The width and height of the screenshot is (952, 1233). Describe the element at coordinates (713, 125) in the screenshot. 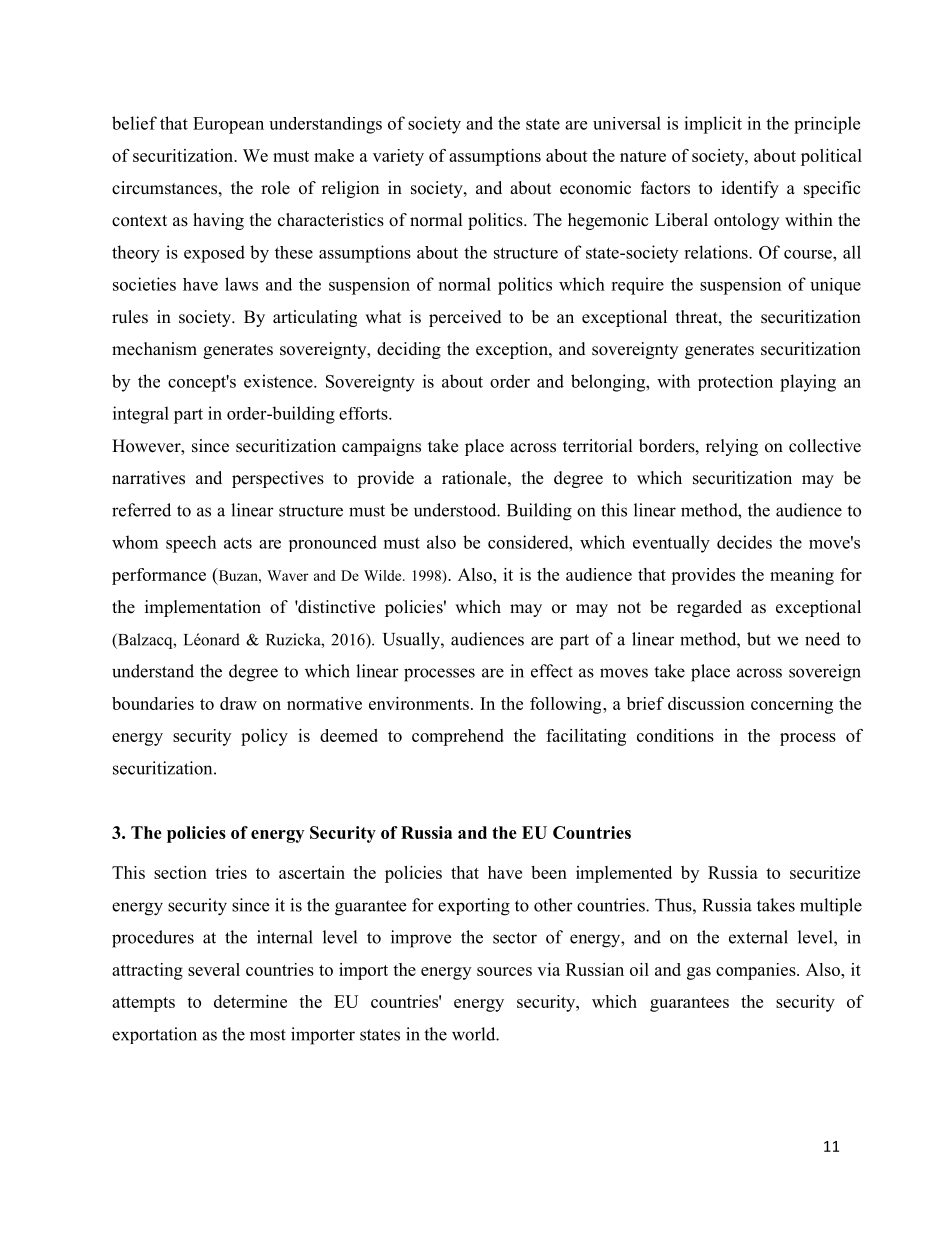

I see `implicit` at that location.
